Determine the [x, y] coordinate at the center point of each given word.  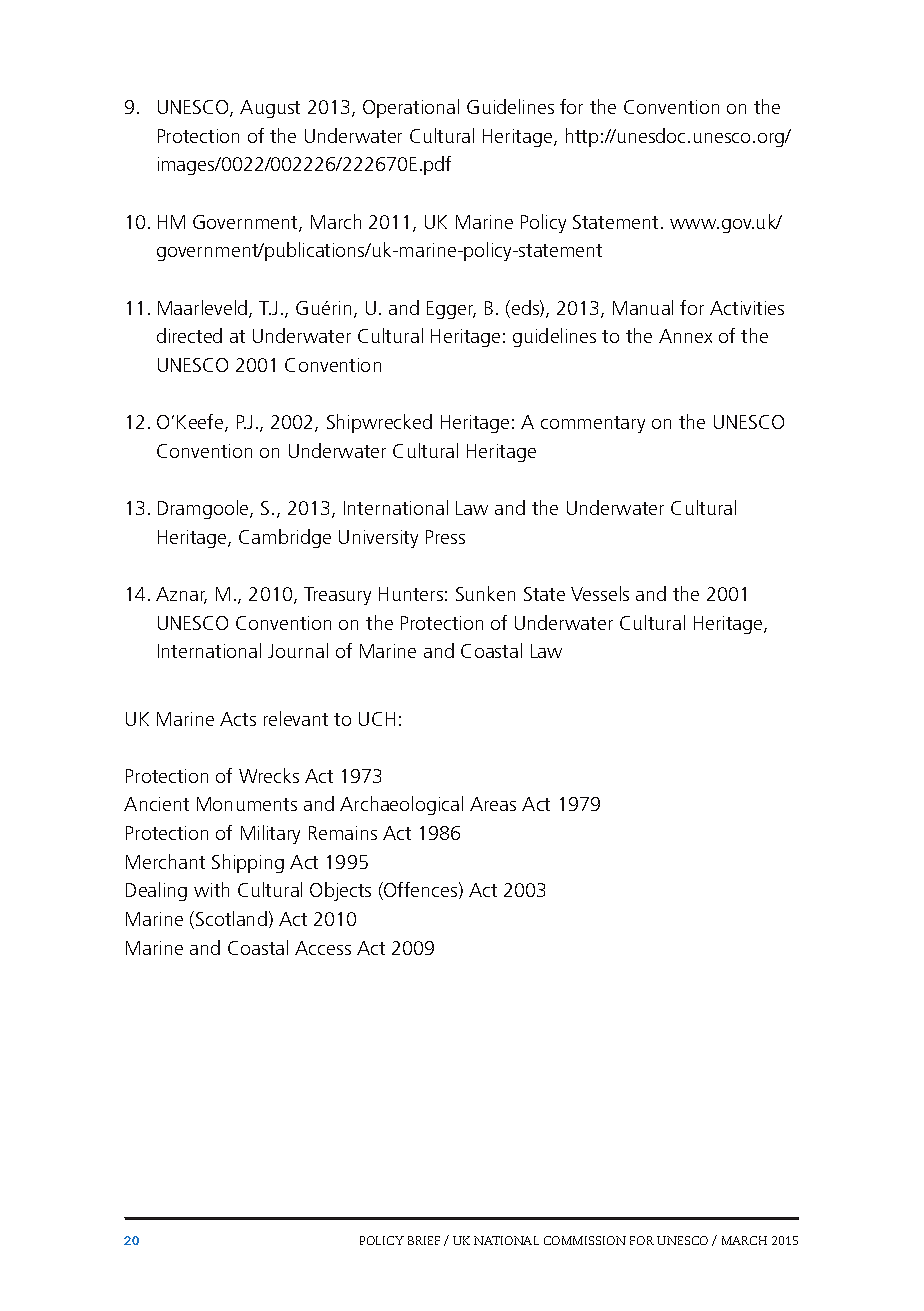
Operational [411, 108]
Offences [421, 891]
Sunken [485, 593]
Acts [238, 719]
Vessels [600, 593]
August [270, 109]
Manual [643, 307]
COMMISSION [585, 1240]
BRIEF [424, 1240]
